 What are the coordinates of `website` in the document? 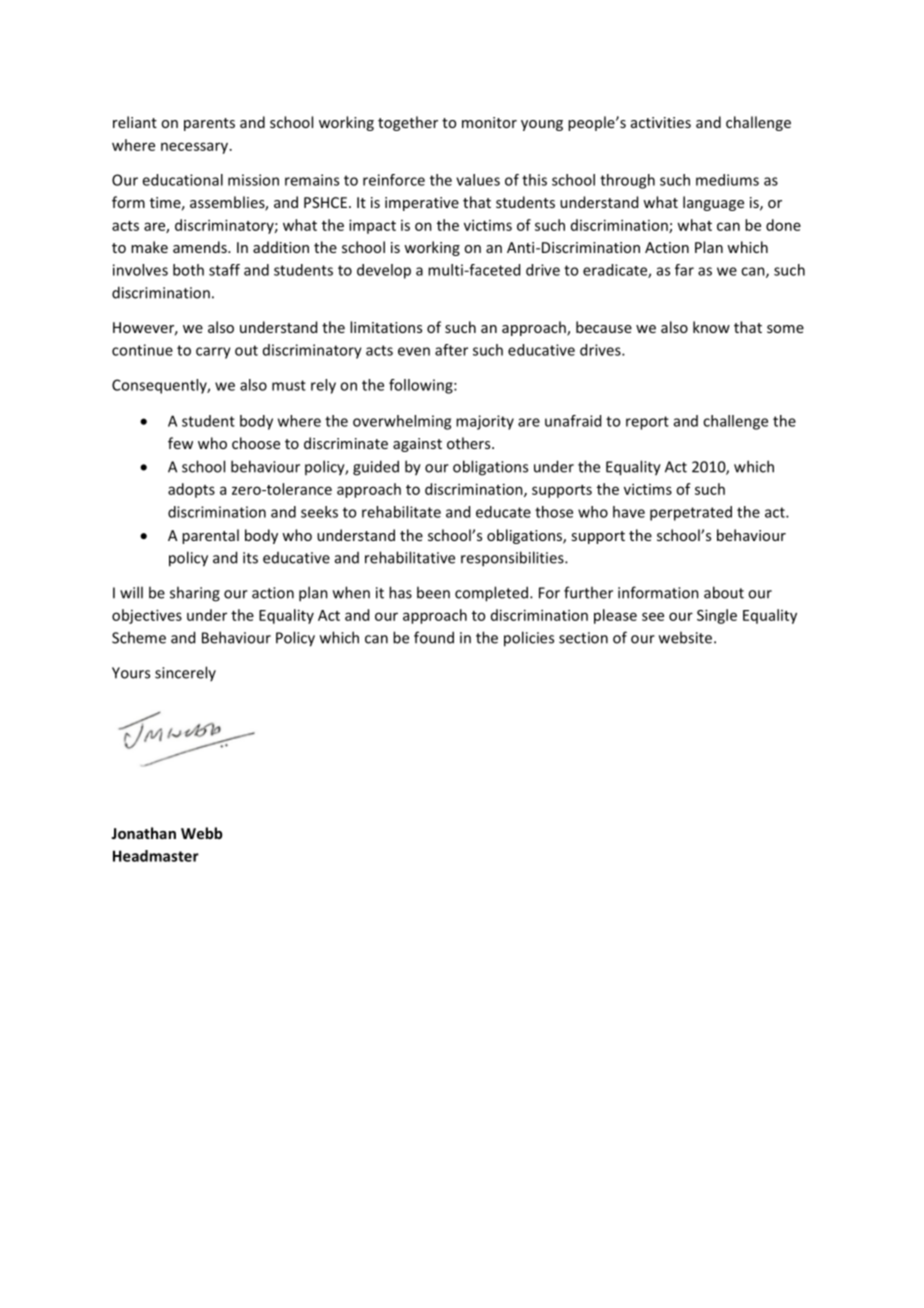 It's located at (687, 637).
